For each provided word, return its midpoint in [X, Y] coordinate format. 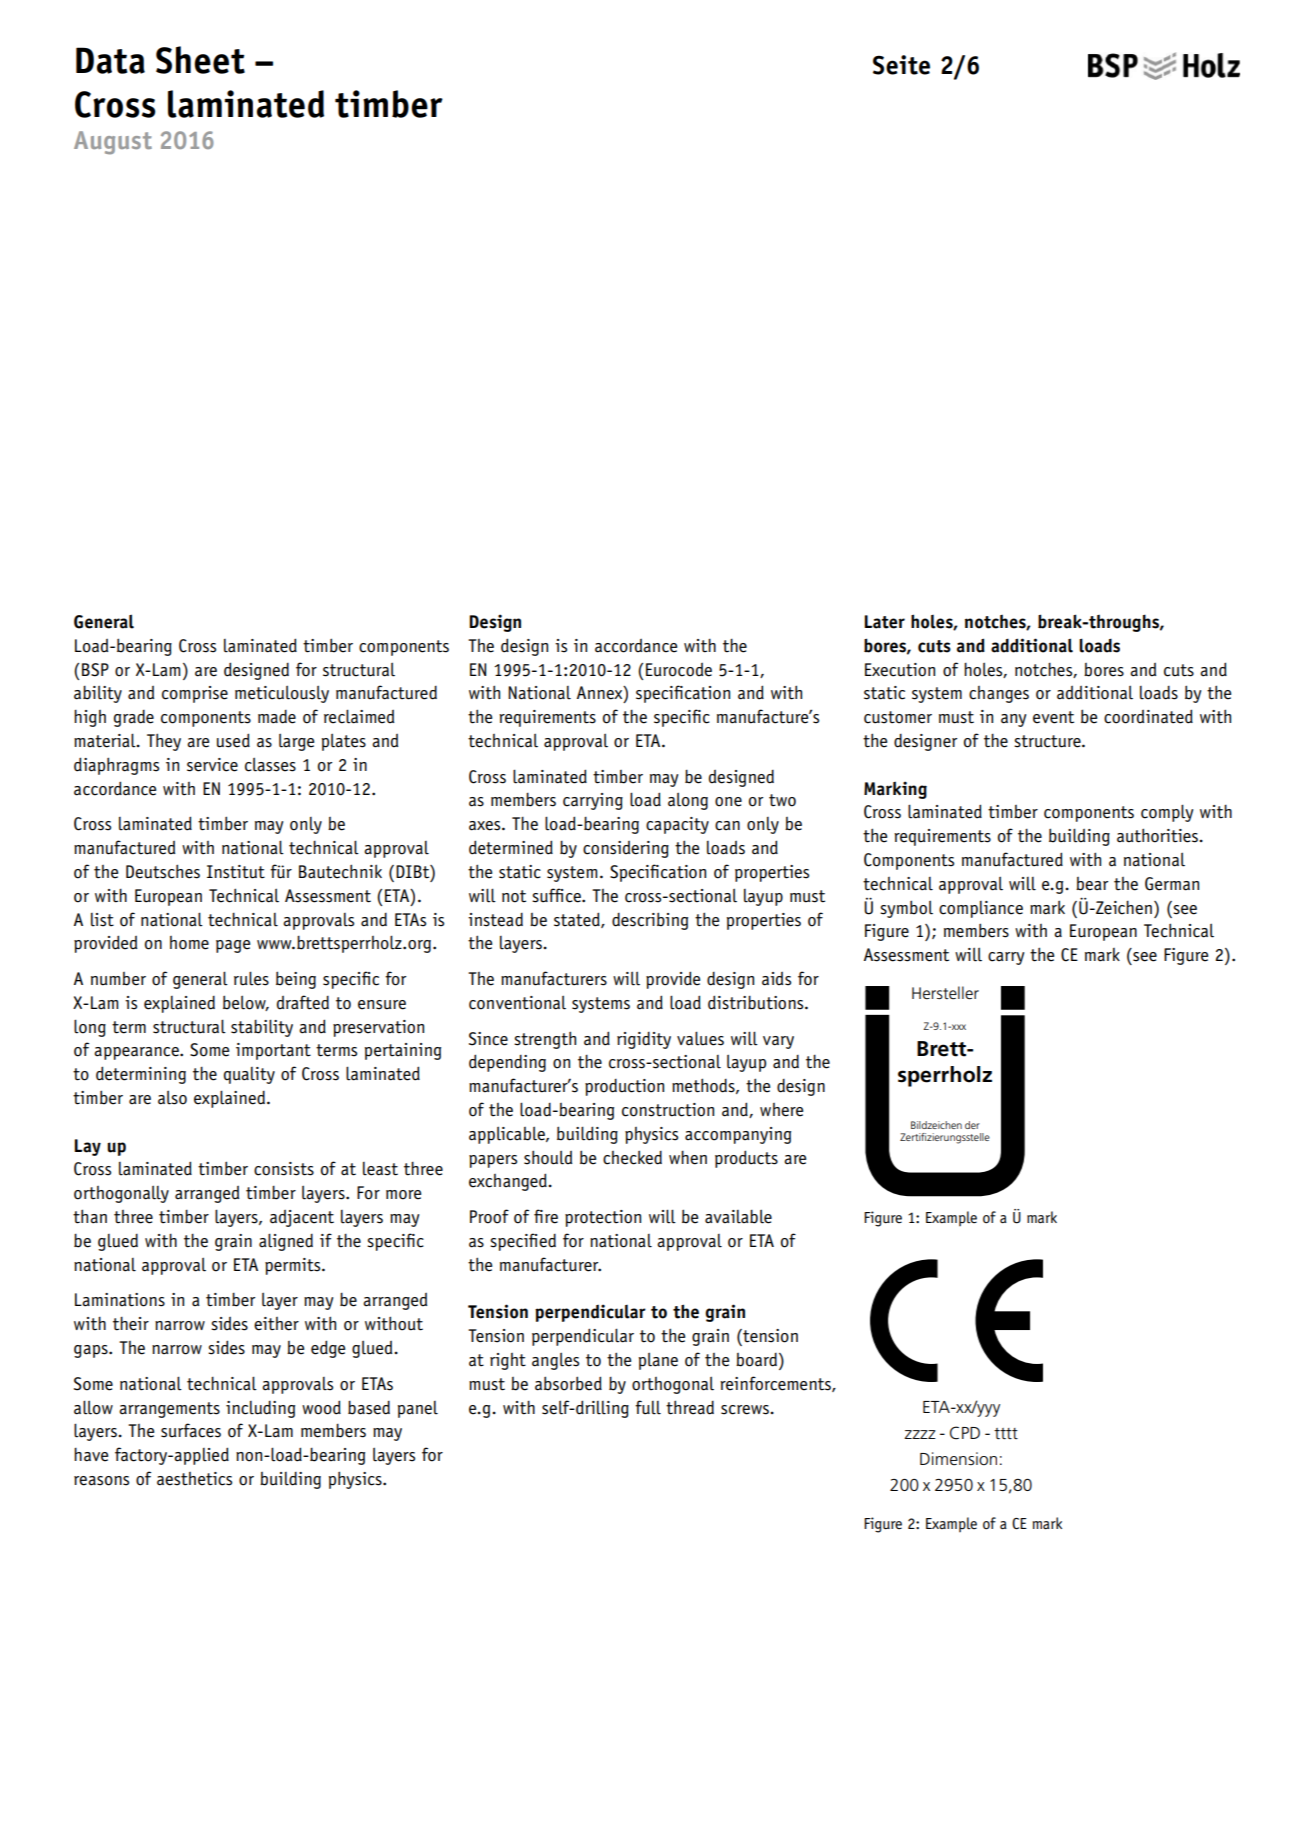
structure [1048, 741]
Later [884, 622]
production [624, 1087]
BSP [95, 670]
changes [999, 694]
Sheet [200, 60]
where [781, 1110]
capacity [677, 825]
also [172, 1097]
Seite [901, 65]
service [212, 765]
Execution [900, 670]
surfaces [191, 1430]
